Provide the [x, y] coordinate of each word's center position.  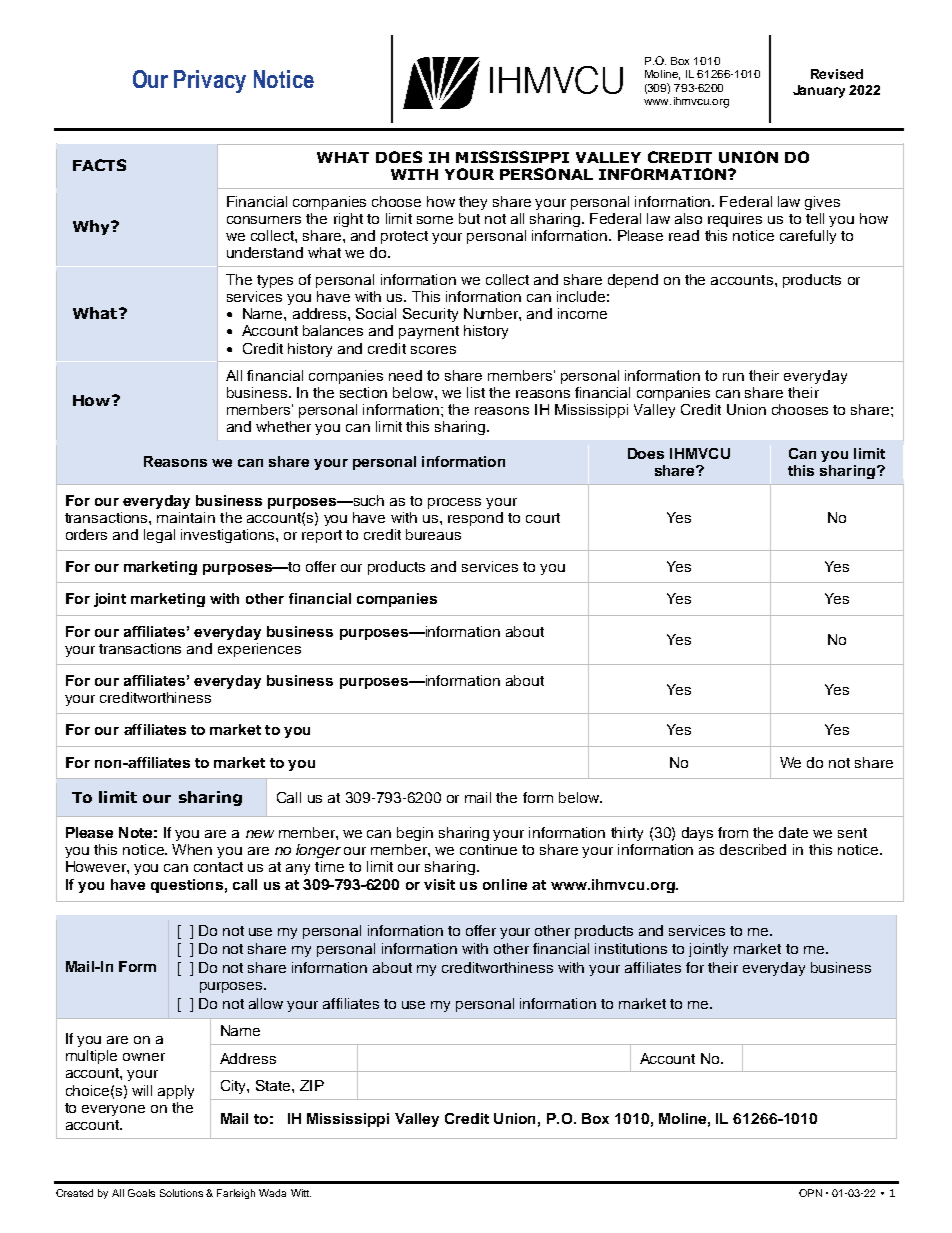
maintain [186, 517]
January [819, 91]
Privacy [210, 81]
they [473, 203]
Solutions [181, 1193]
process [454, 503]
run [733, 377]
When [192, 849]
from [733, 832]
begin [415, 834]
